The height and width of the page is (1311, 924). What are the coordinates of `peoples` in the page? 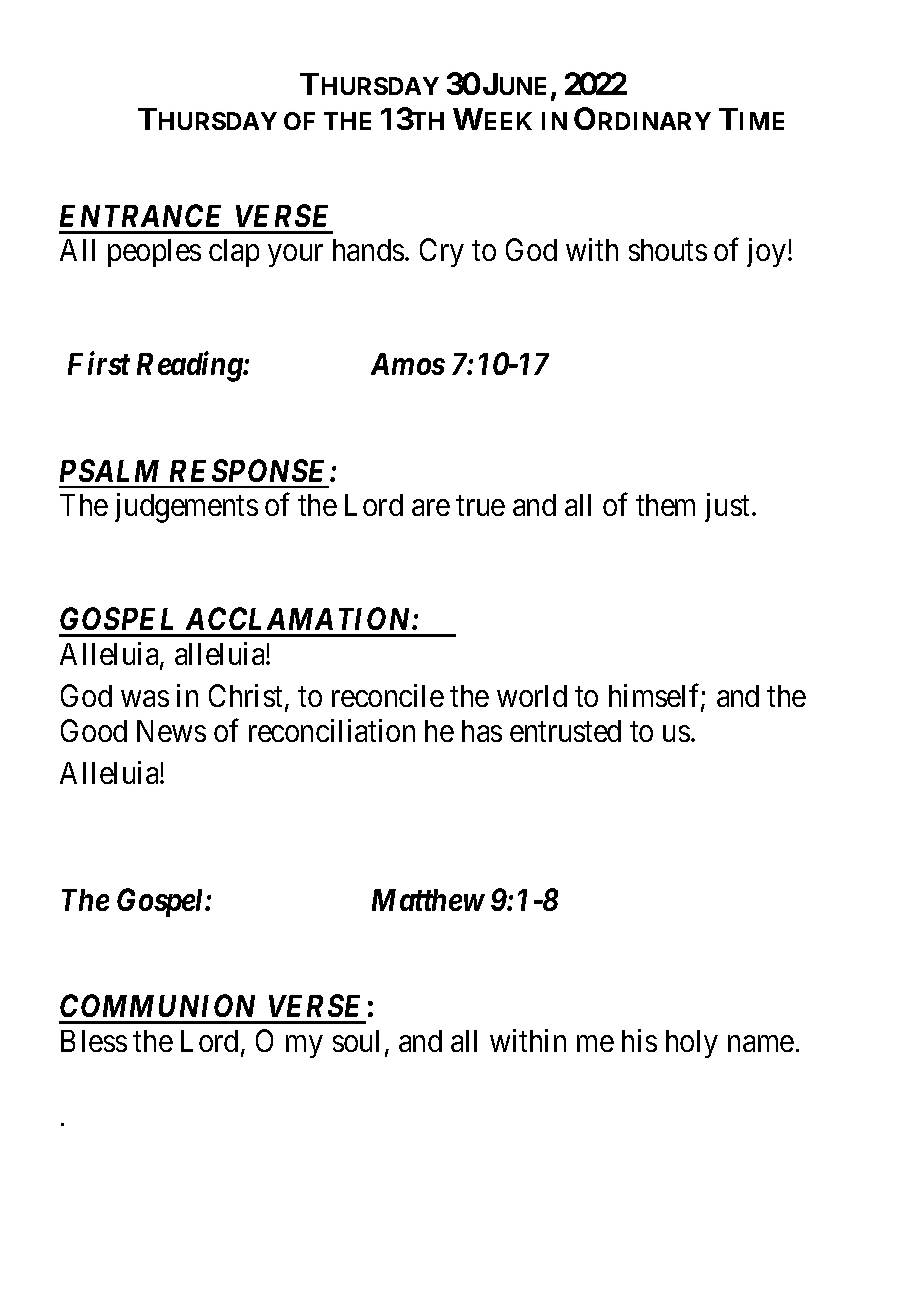 It's located at (154, 253).
